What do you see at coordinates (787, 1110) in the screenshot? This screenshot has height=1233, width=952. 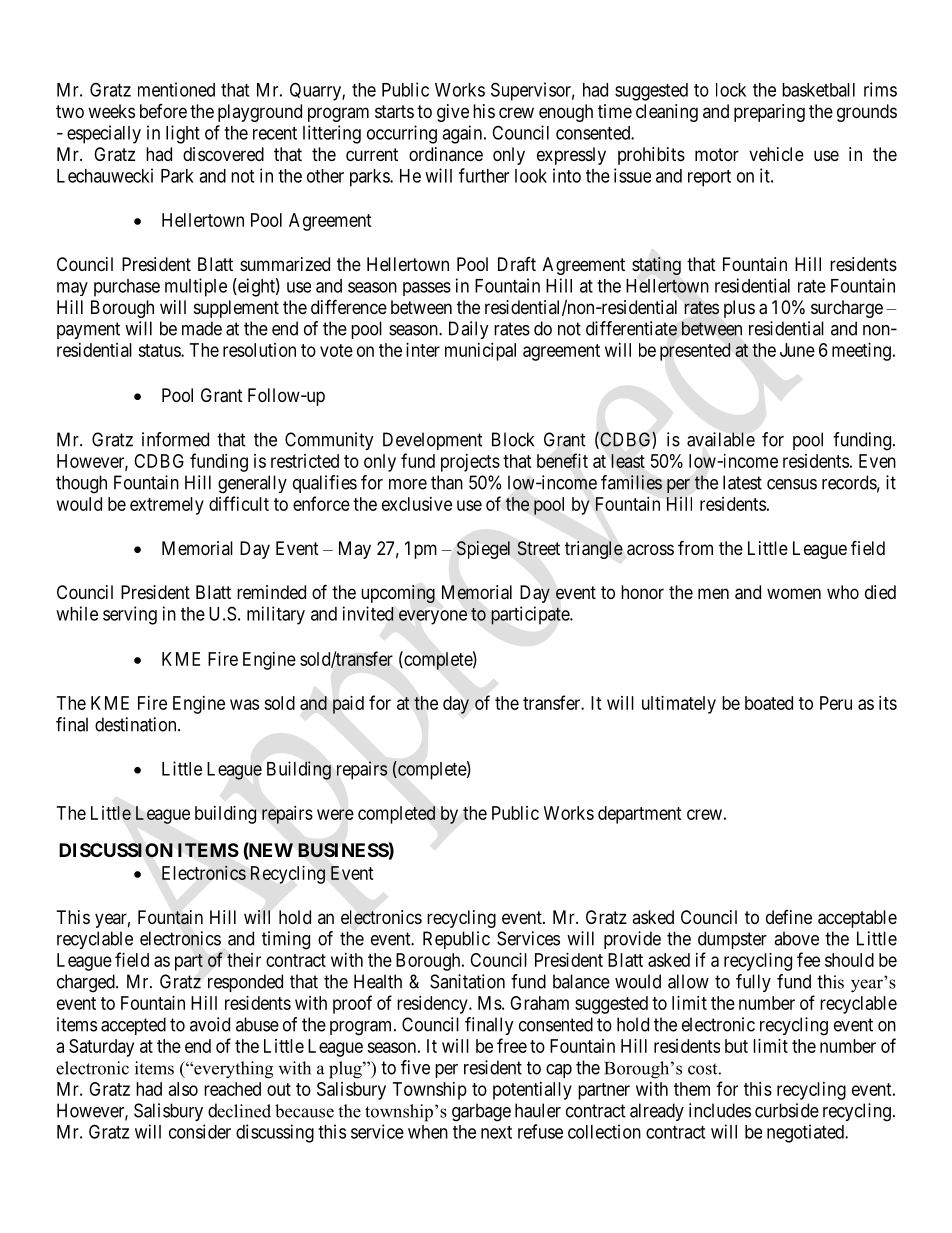 I see `curbside` at bounding box center [787, 1110].
